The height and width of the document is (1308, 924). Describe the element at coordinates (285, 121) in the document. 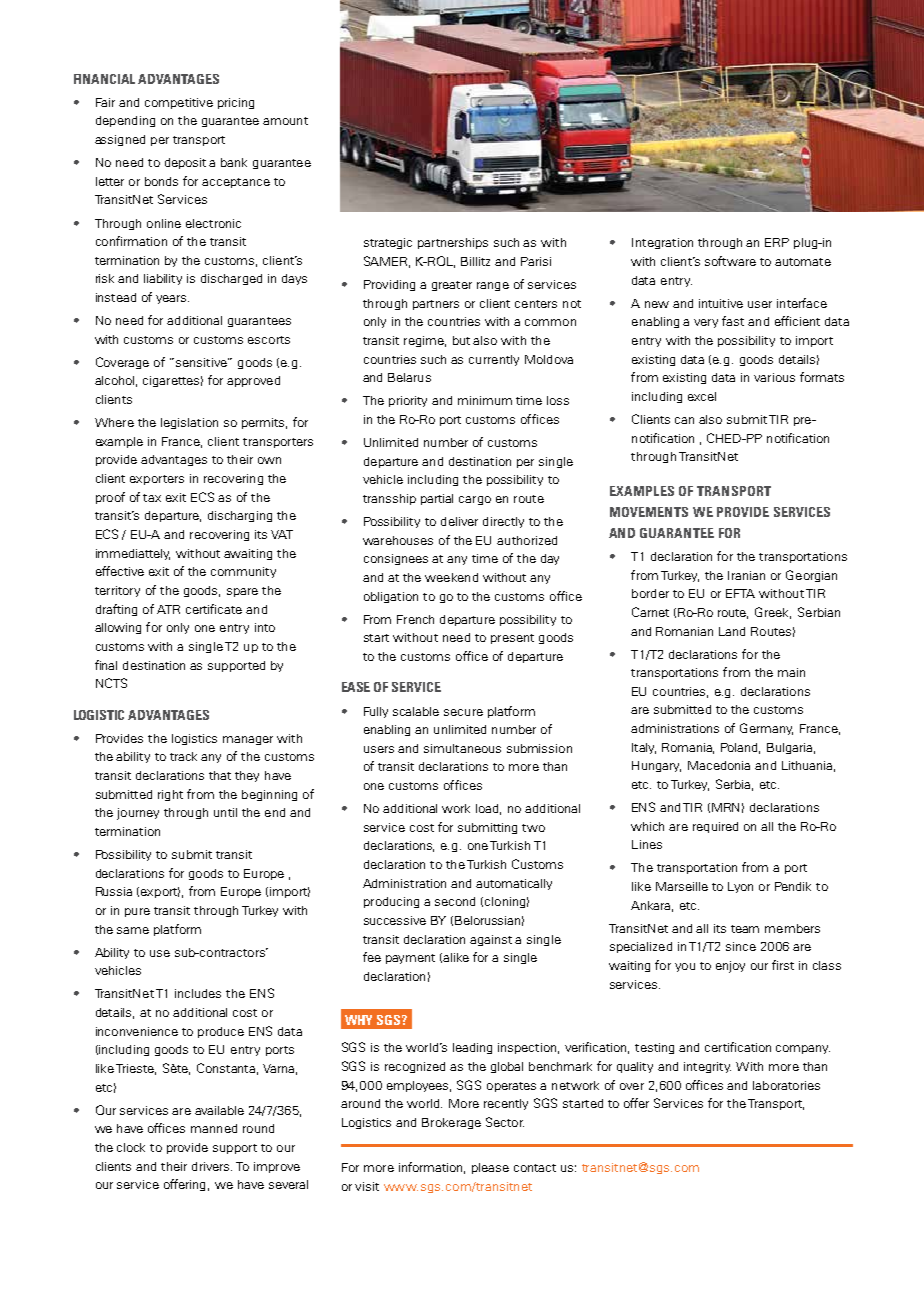

I see `amount` at that location.
